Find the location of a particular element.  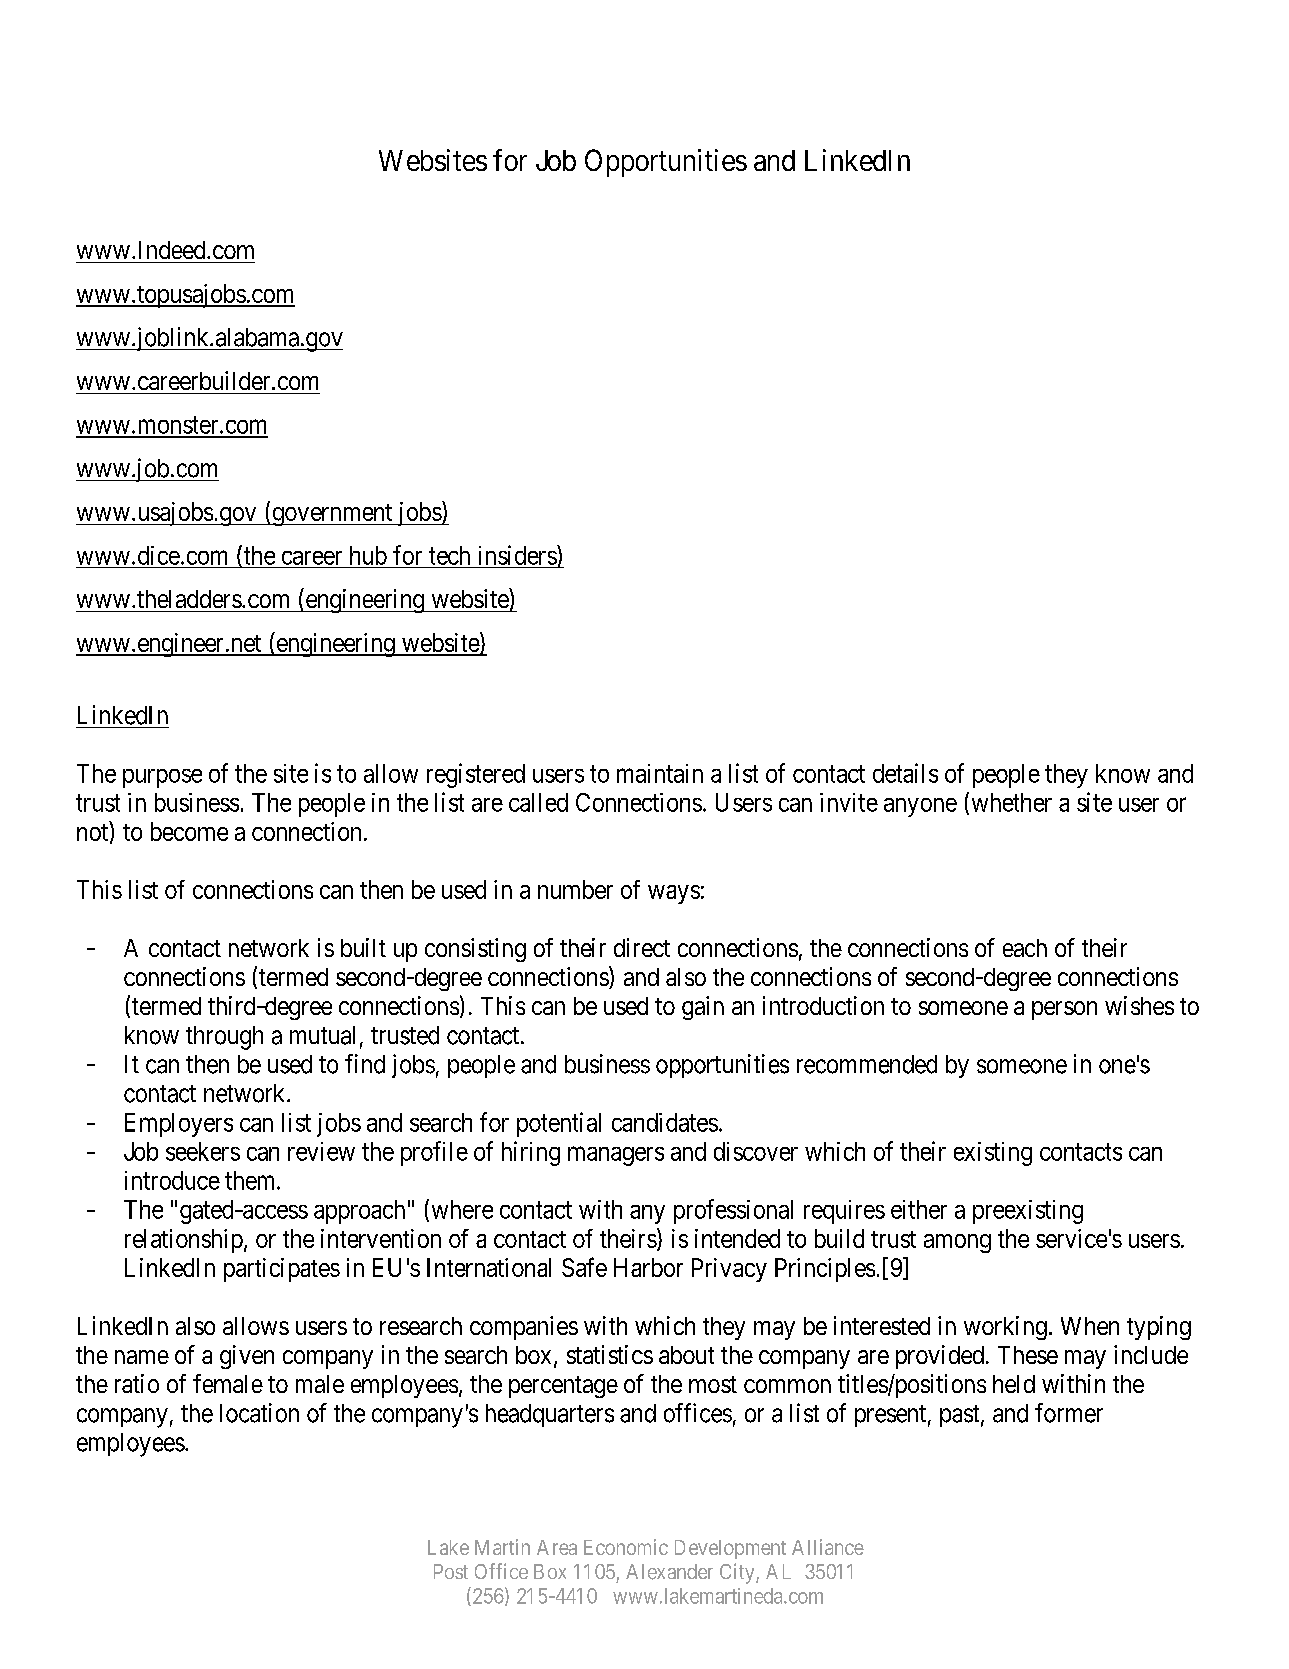

through is located at coordinates (224, 1038).
